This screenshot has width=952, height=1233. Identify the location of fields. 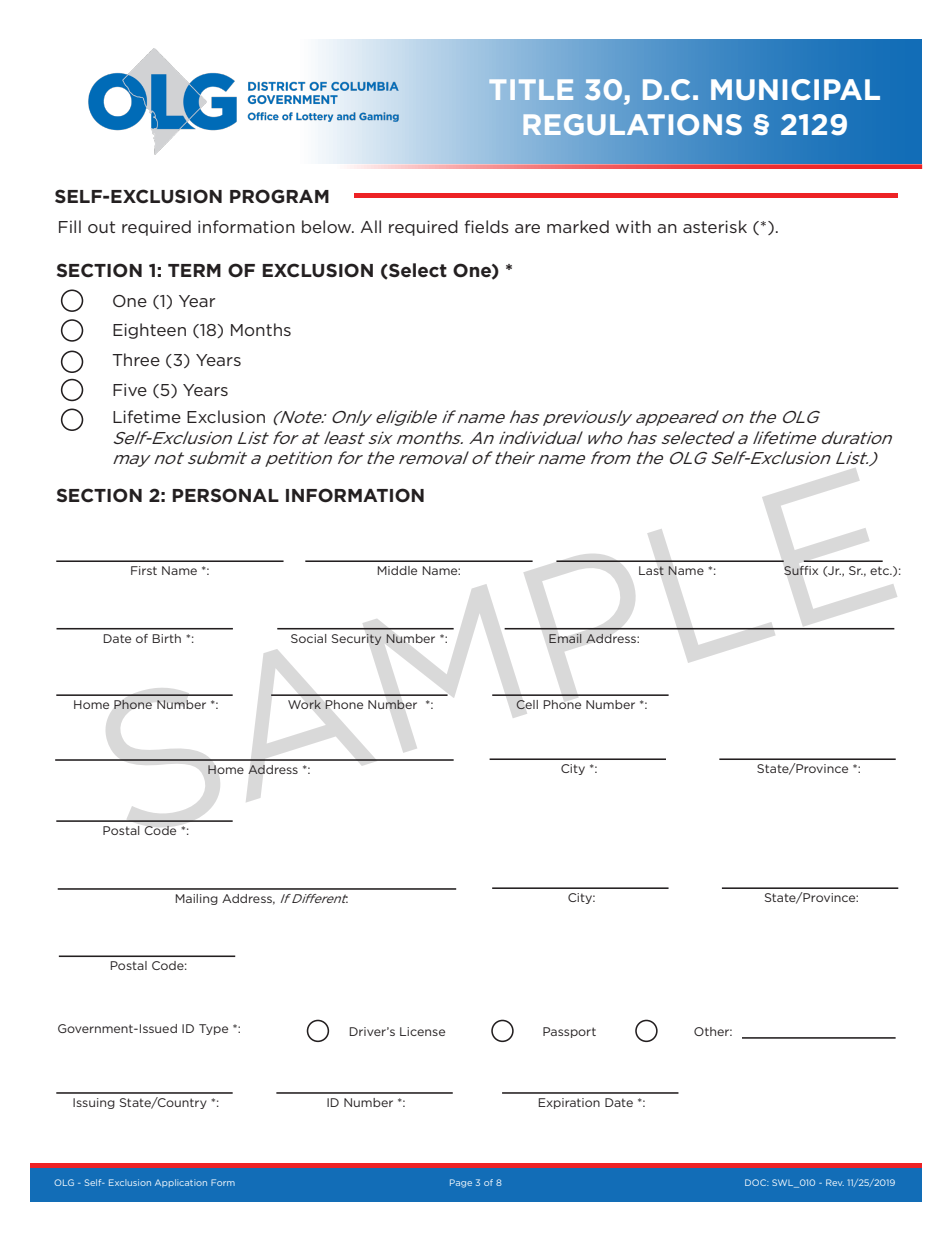
(486, 226).
